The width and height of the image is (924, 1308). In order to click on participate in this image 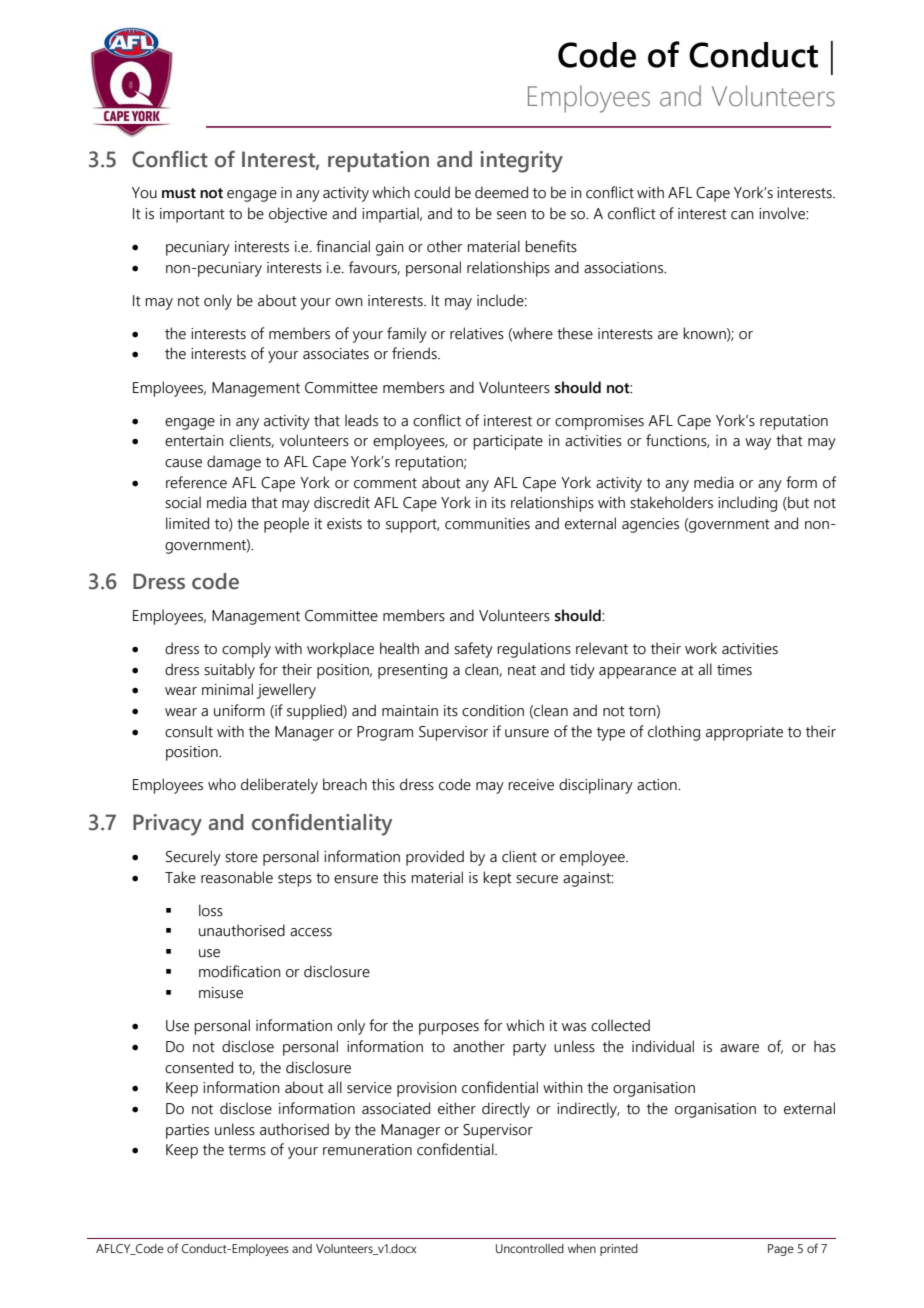, I will do `click(508, 442)`.
